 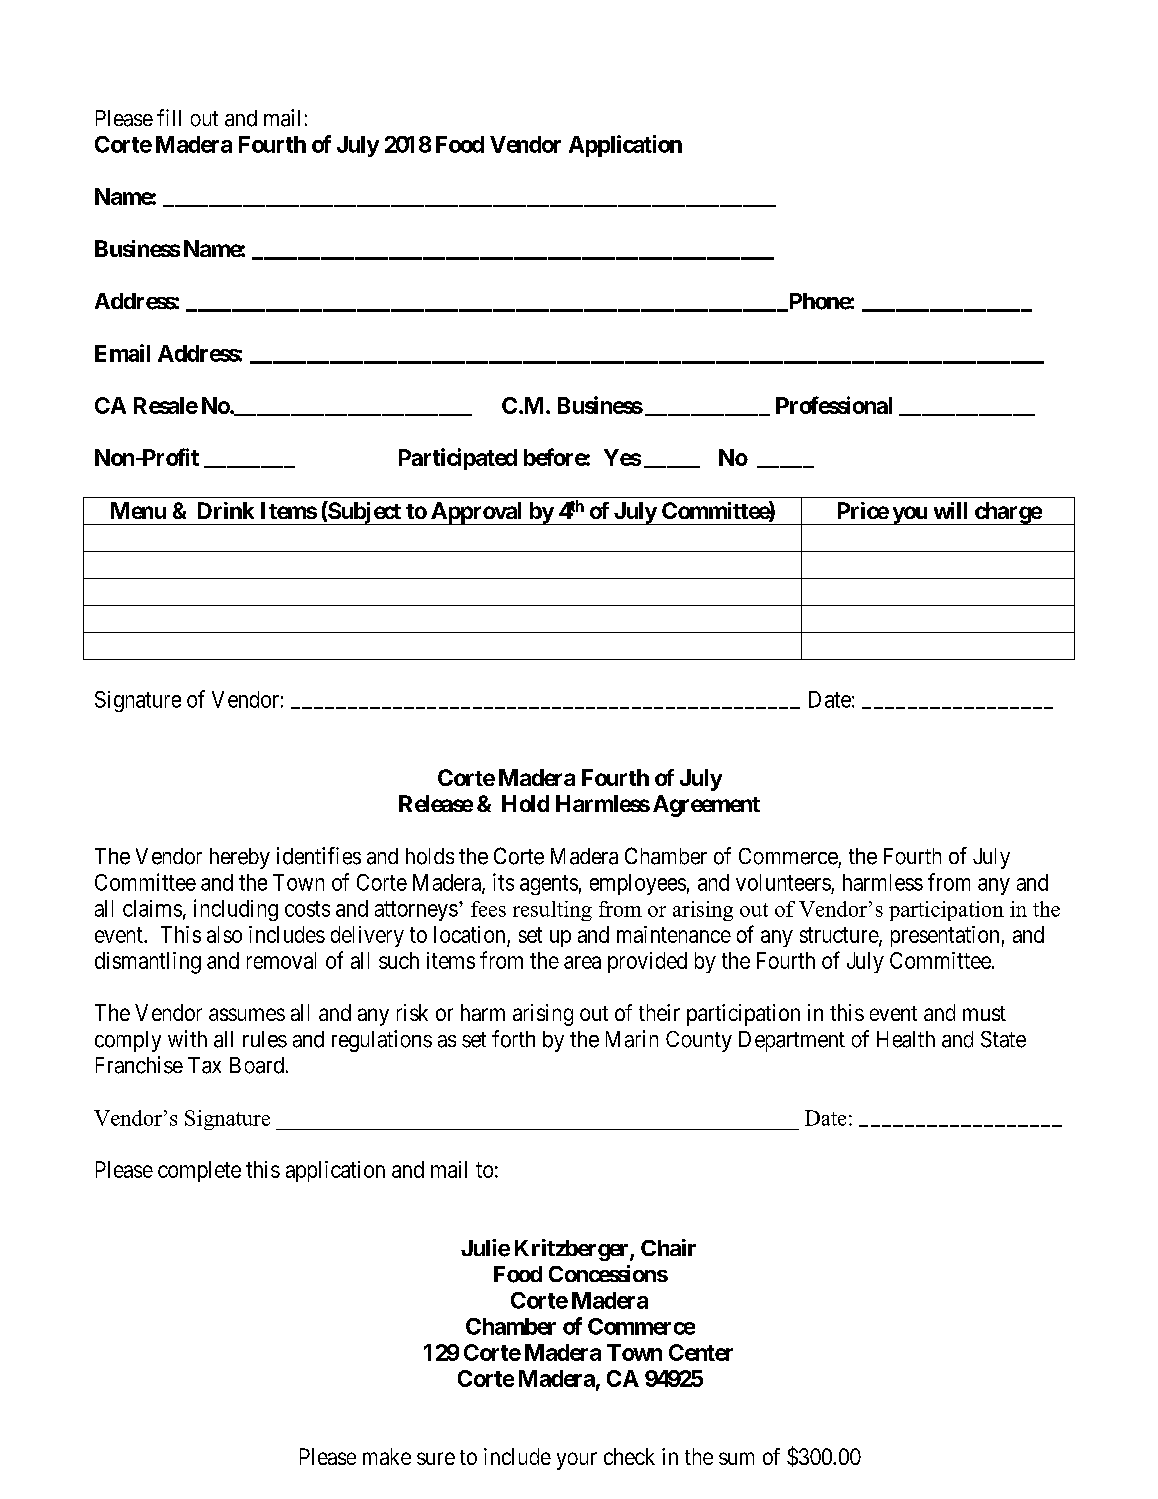 What do you see at coordinates (950, 510) in the page?
I see `will` at bounding box center [950, 510].
